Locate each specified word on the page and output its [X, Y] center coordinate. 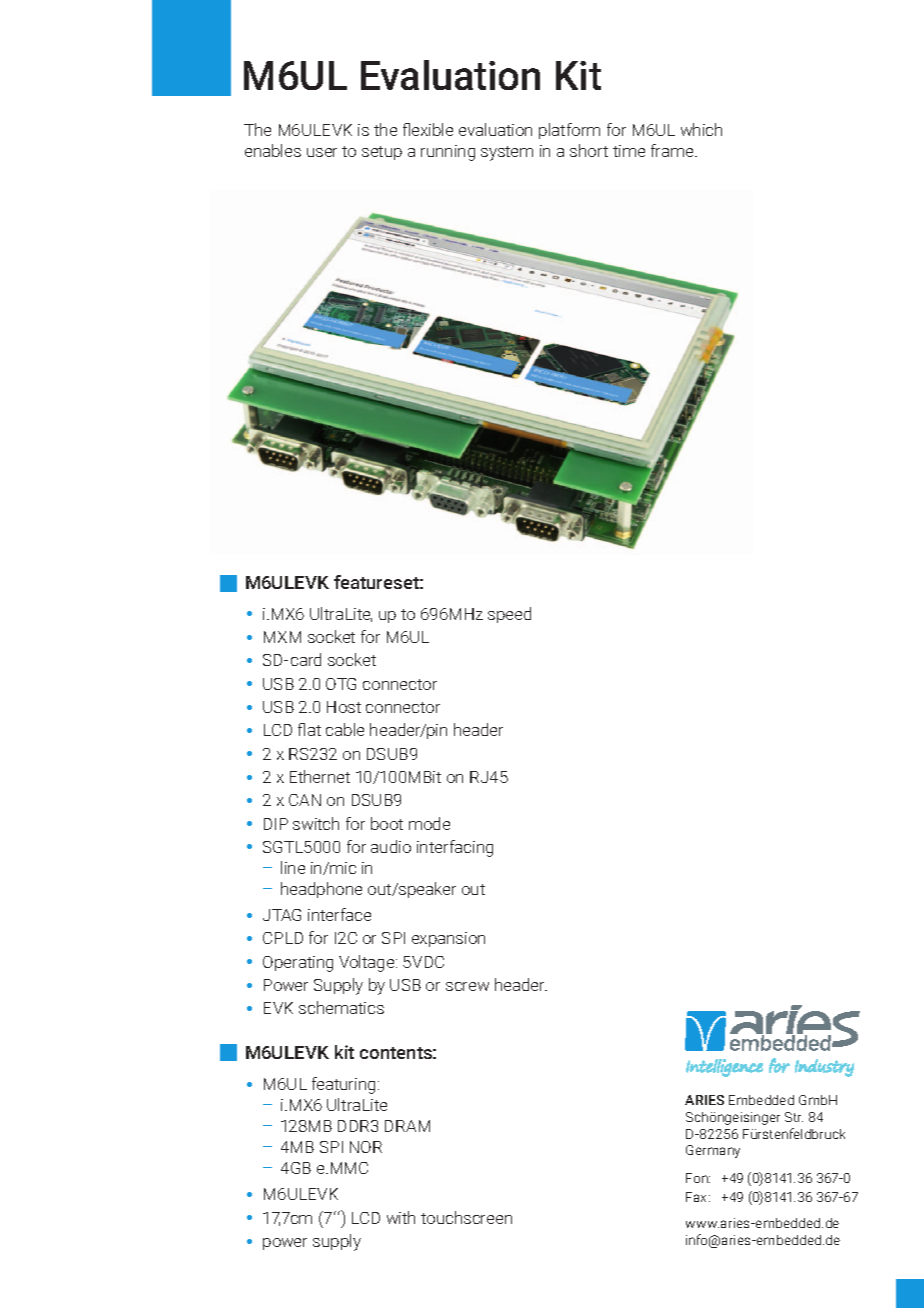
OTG [341, 684]
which [701, 129]
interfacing [455, 848]
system [507, 153]
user [322, 152]
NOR [366, 1147]
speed [509, 615]
